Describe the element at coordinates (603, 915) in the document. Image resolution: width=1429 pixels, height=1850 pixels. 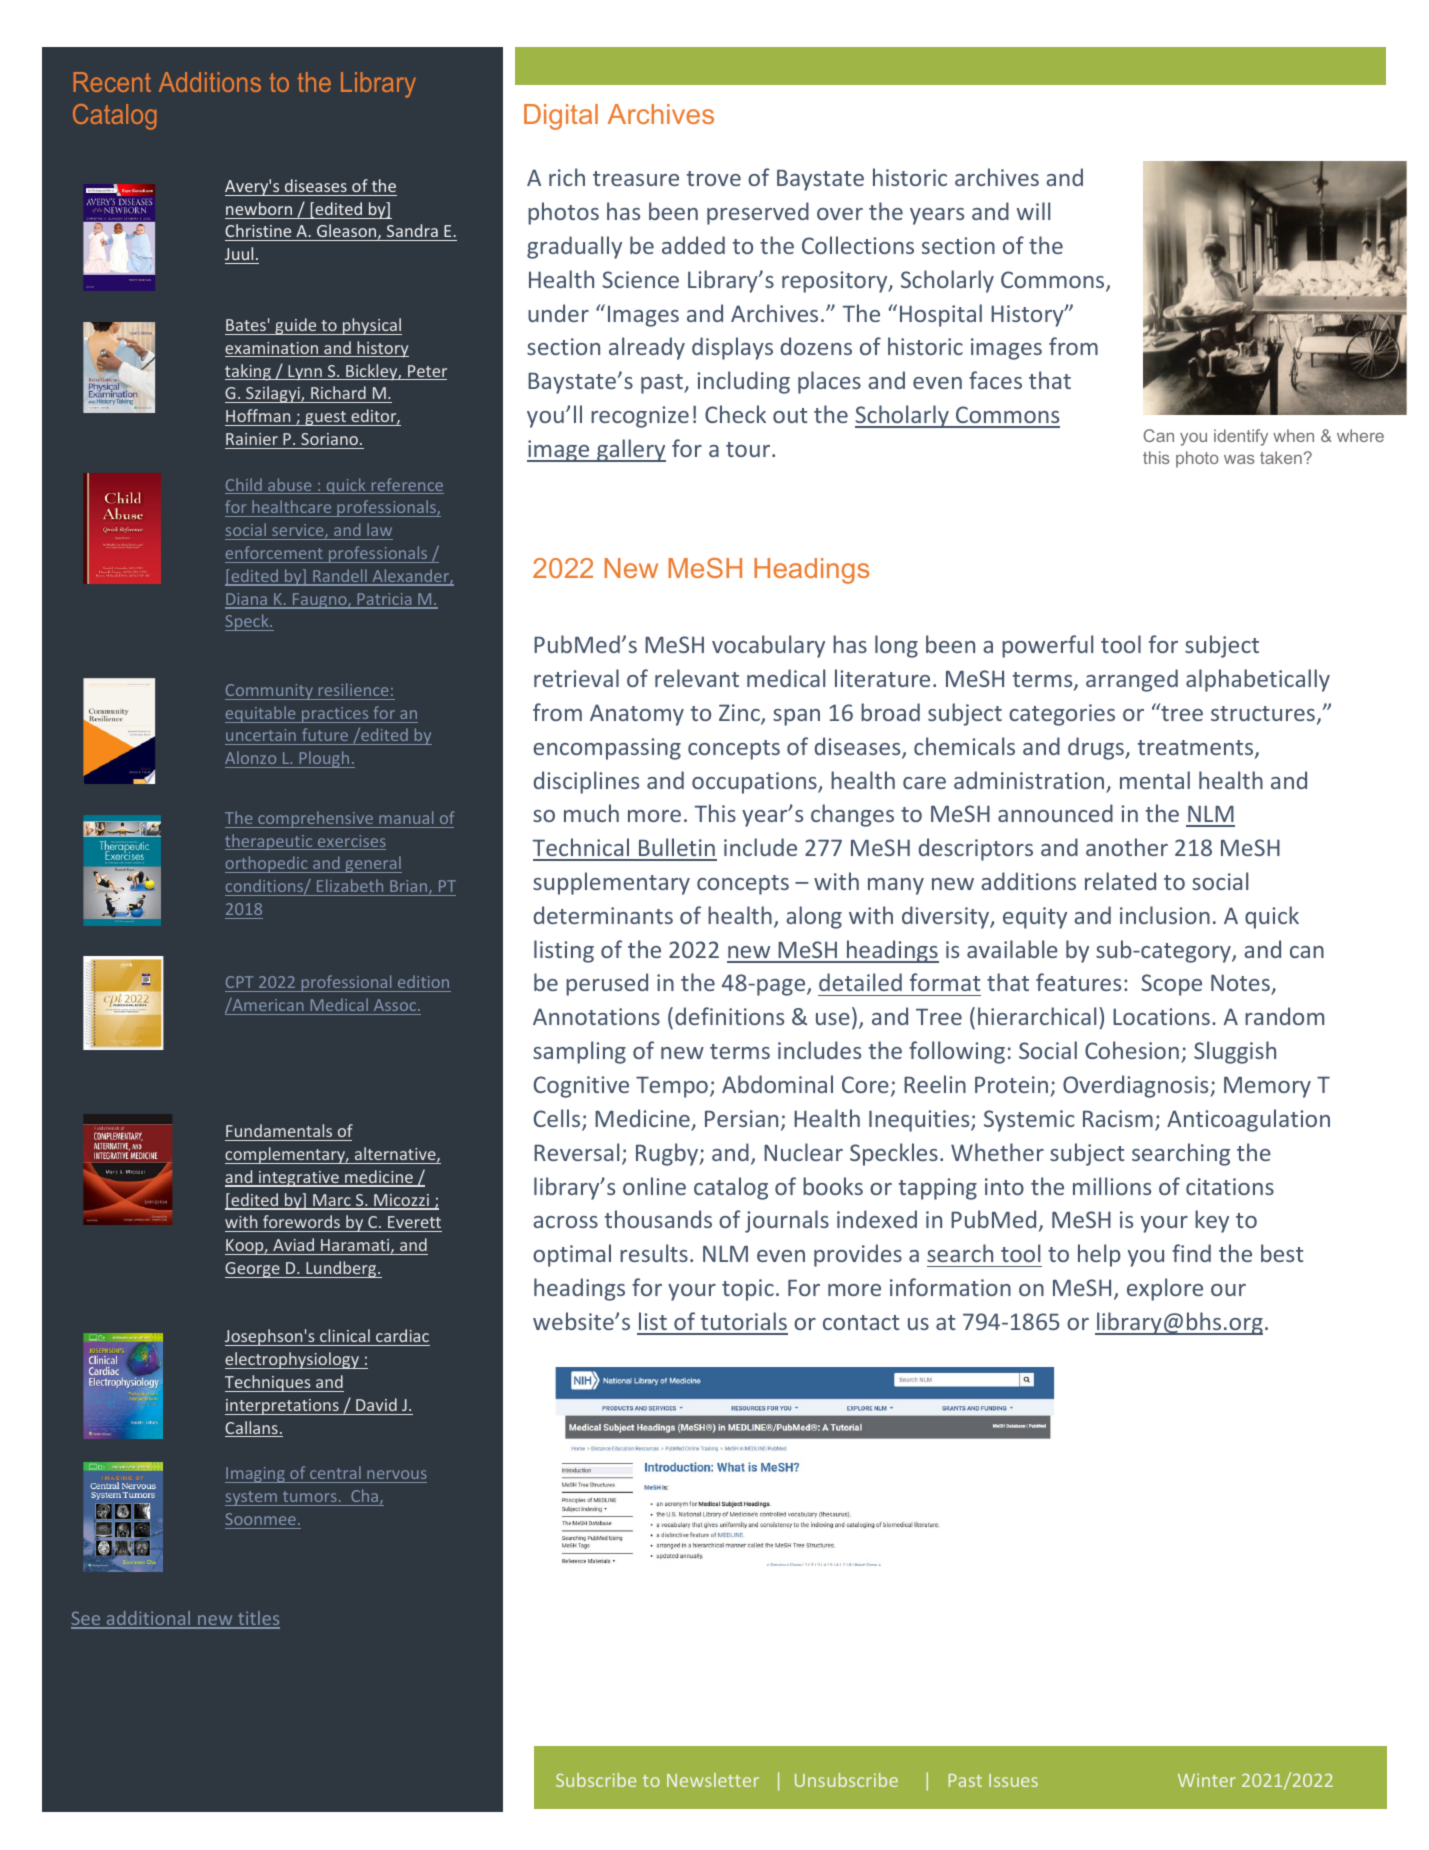
I see `determinants` at that location.
